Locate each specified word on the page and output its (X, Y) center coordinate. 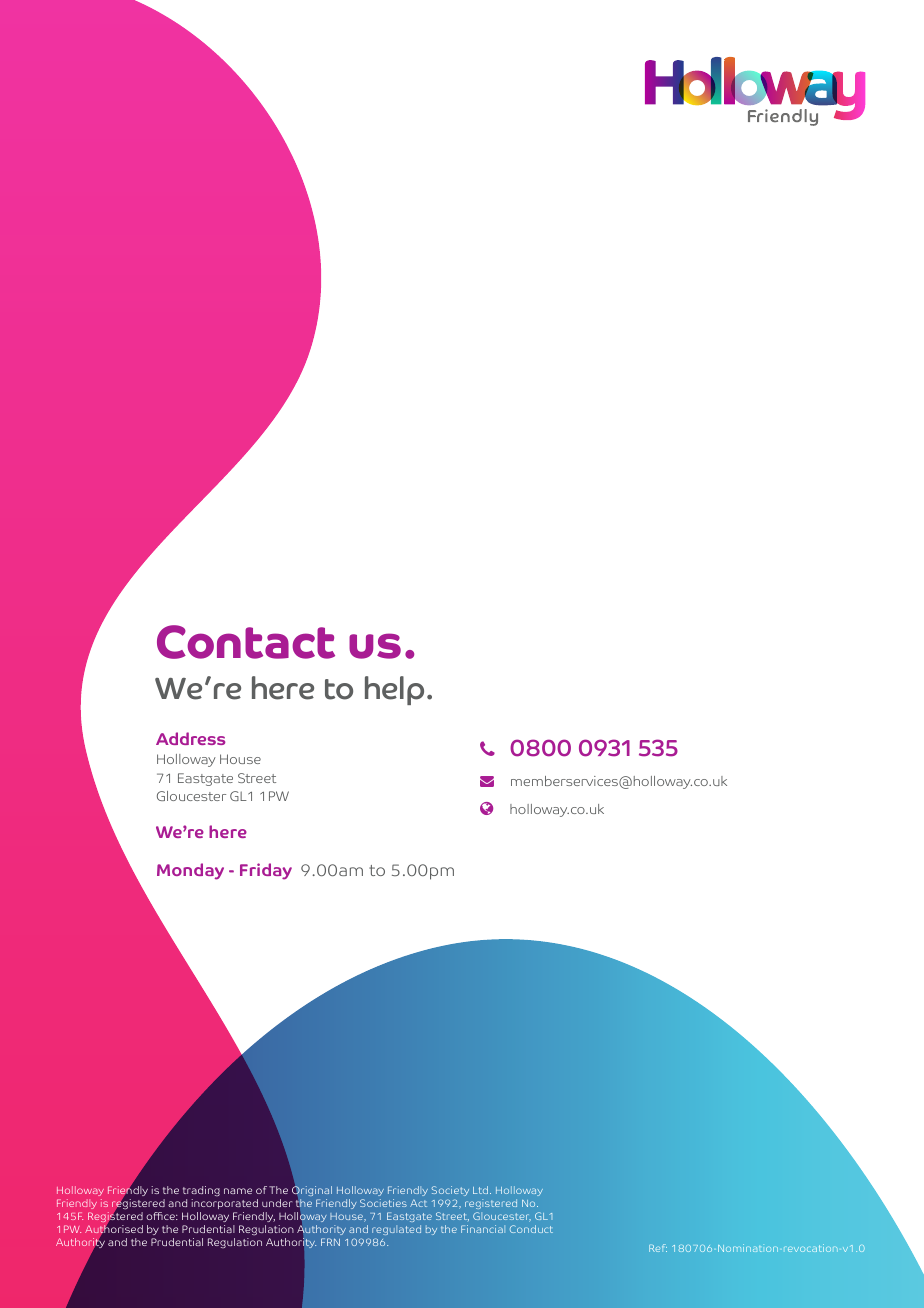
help (394, 690)
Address (190, 738)
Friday (266, 871)
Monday (190, 871)
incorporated (224, 1204)
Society (450, 1191)
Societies (383, 1203)
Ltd (482, 1190)
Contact (246, 642)
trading (201, 1191)
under (277, 1203)
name (238, 1191)
